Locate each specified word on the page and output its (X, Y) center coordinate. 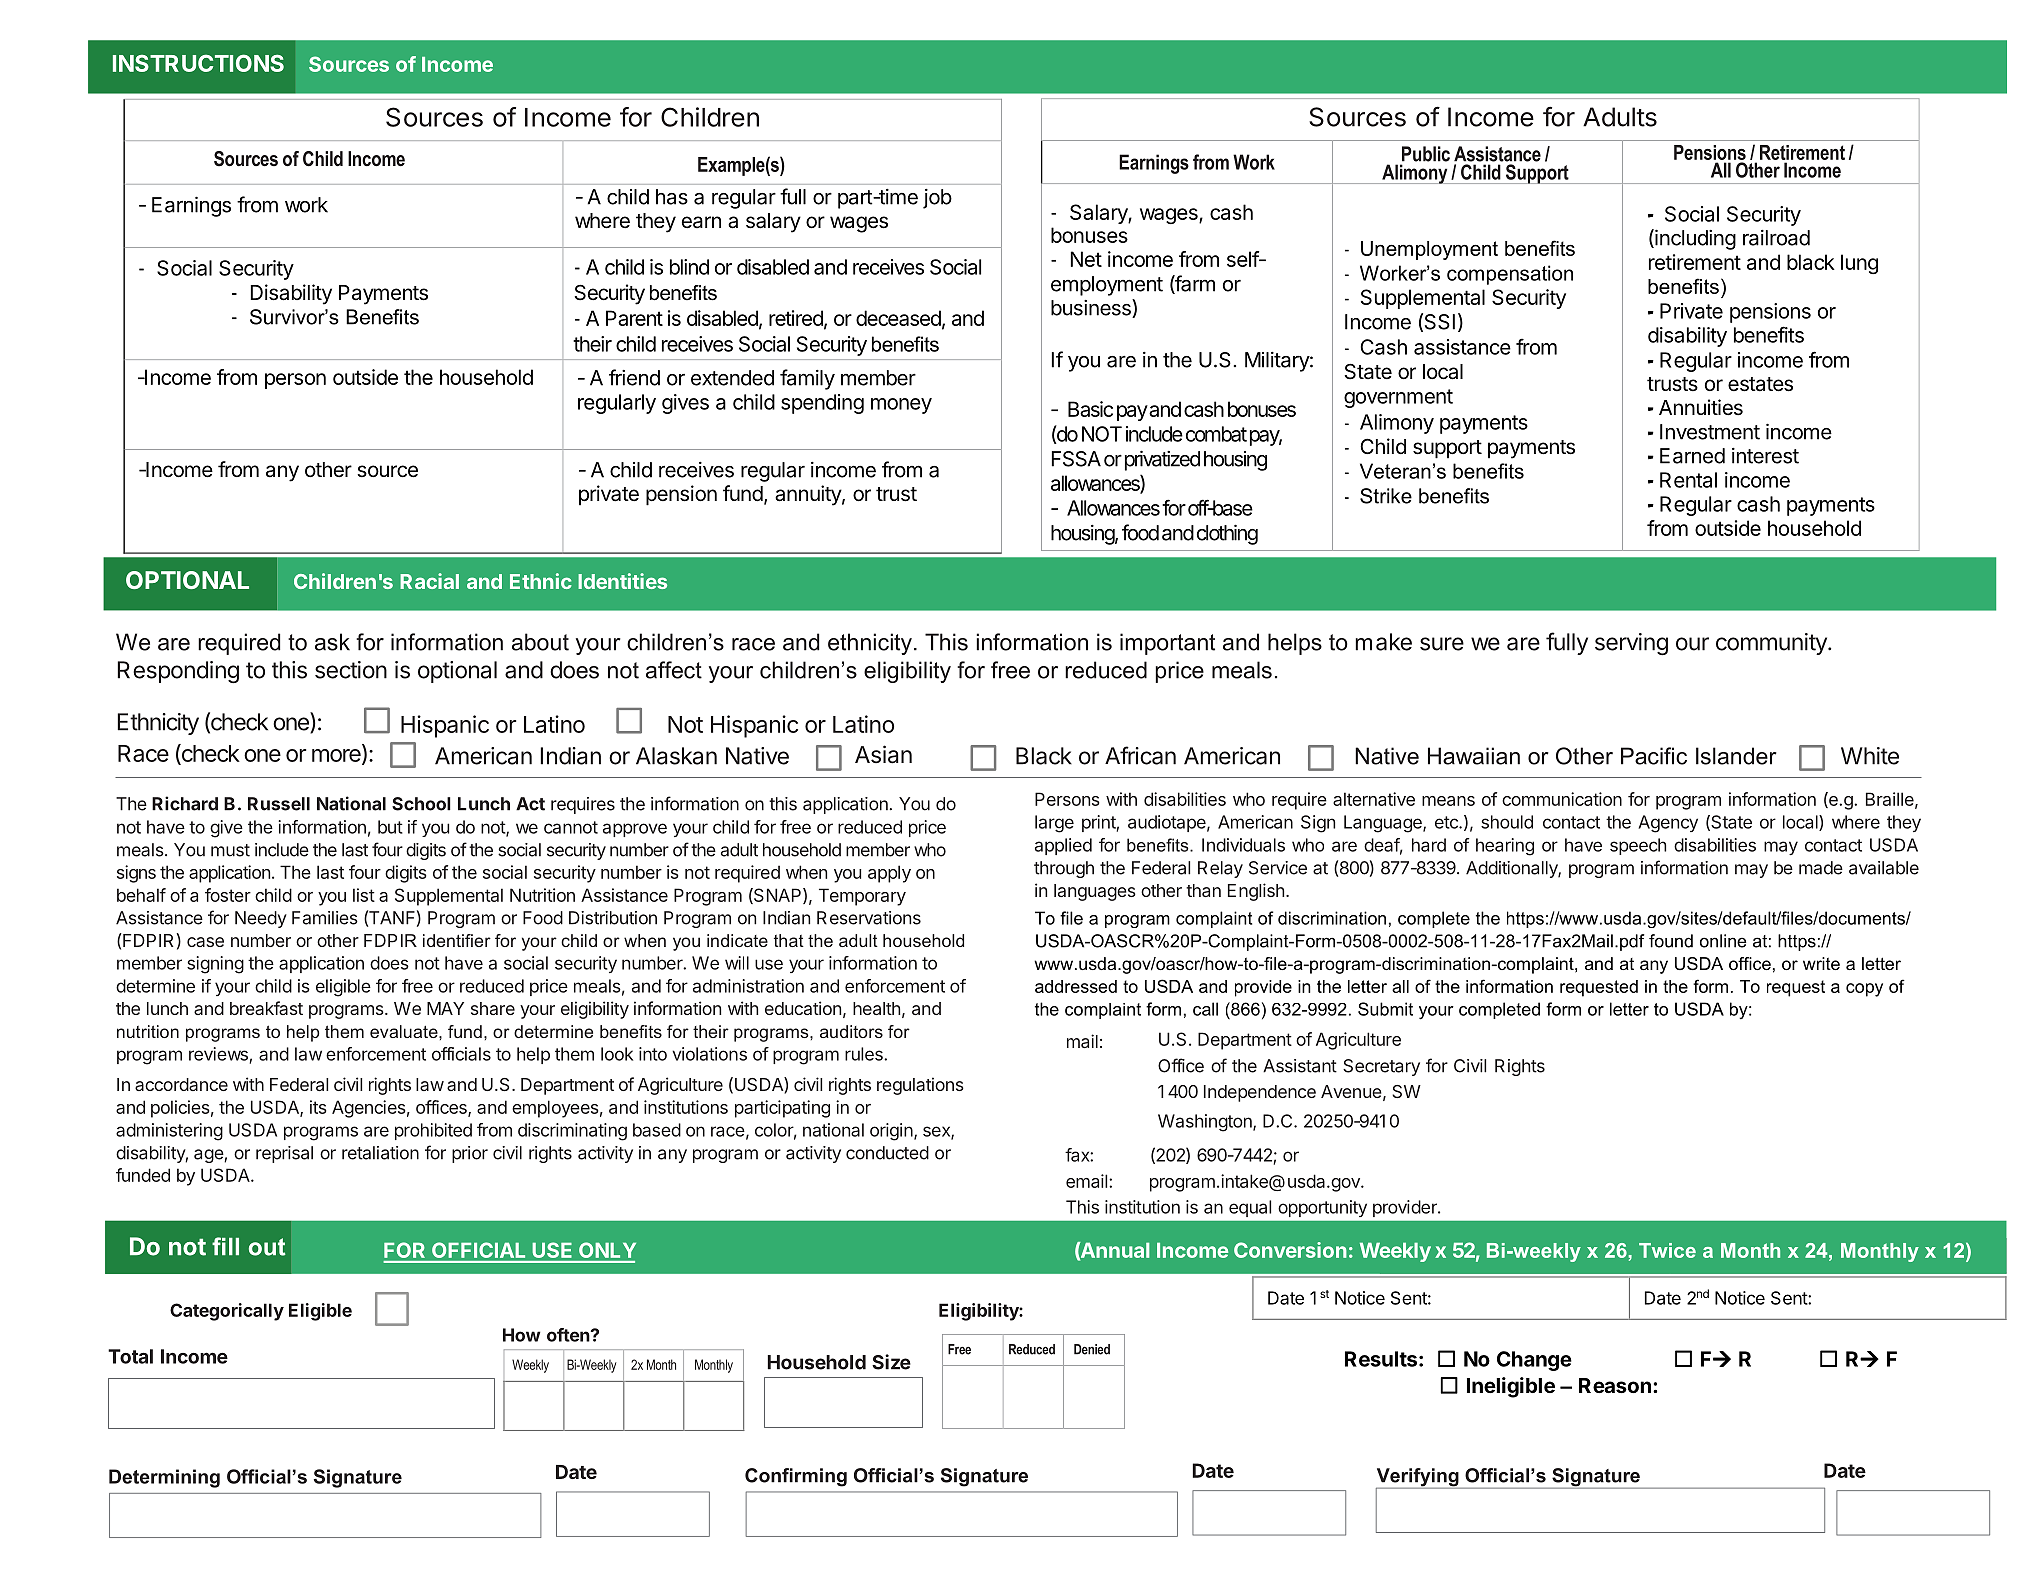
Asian (883, 754)
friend (634, 377)
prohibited (433, 1131)
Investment (1710, 432)
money (901, 406)
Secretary (1381, 1067)
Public (1426, 154)
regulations (920, 1086)
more (337, 757)
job (937, 199)
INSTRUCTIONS (198, 63)
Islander (1736, 756)
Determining (164, 1478)
